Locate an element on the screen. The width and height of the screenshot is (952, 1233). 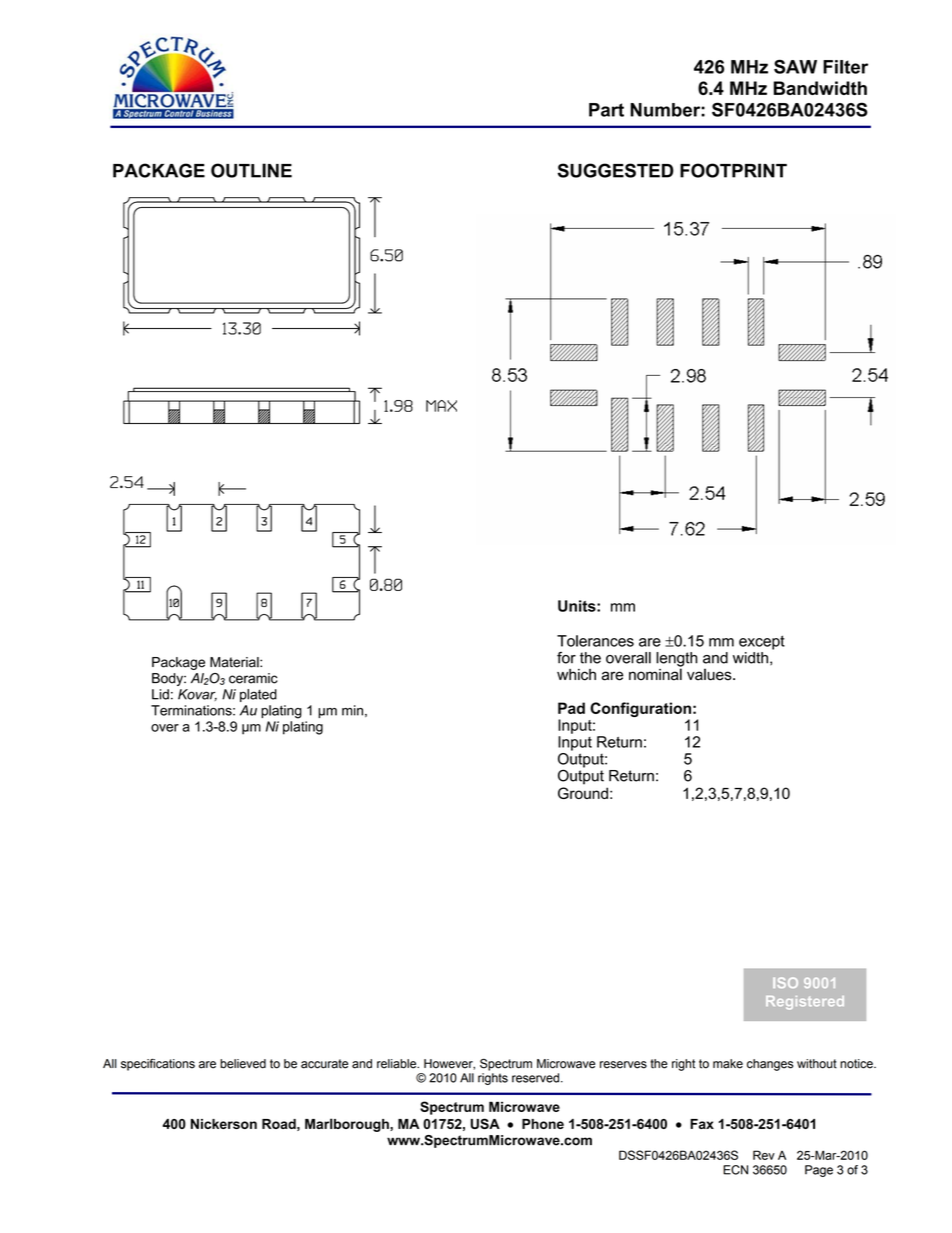
Nickerson is located at coordinates (224, 1124).
